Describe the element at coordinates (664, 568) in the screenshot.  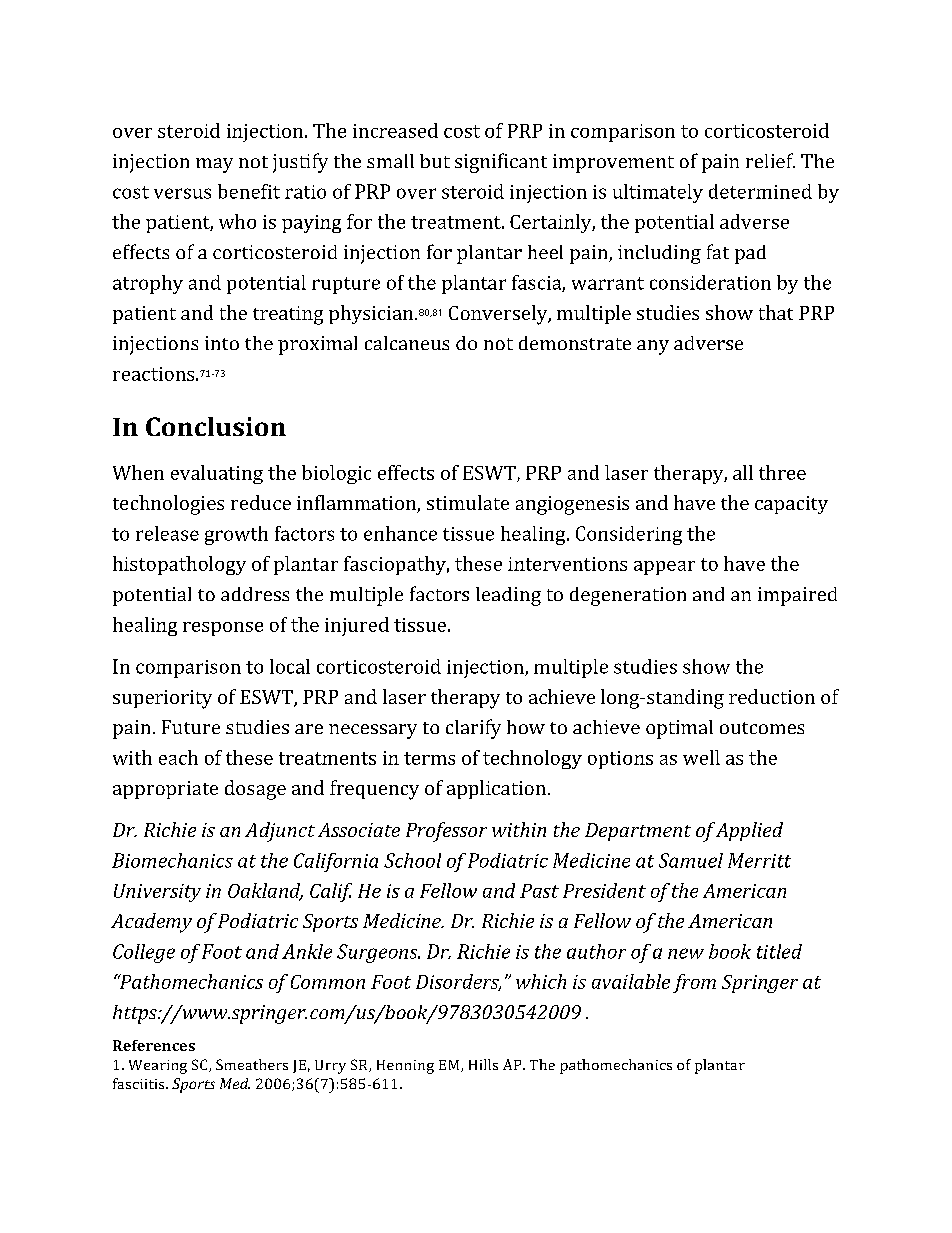
I see `appear` at that location.
